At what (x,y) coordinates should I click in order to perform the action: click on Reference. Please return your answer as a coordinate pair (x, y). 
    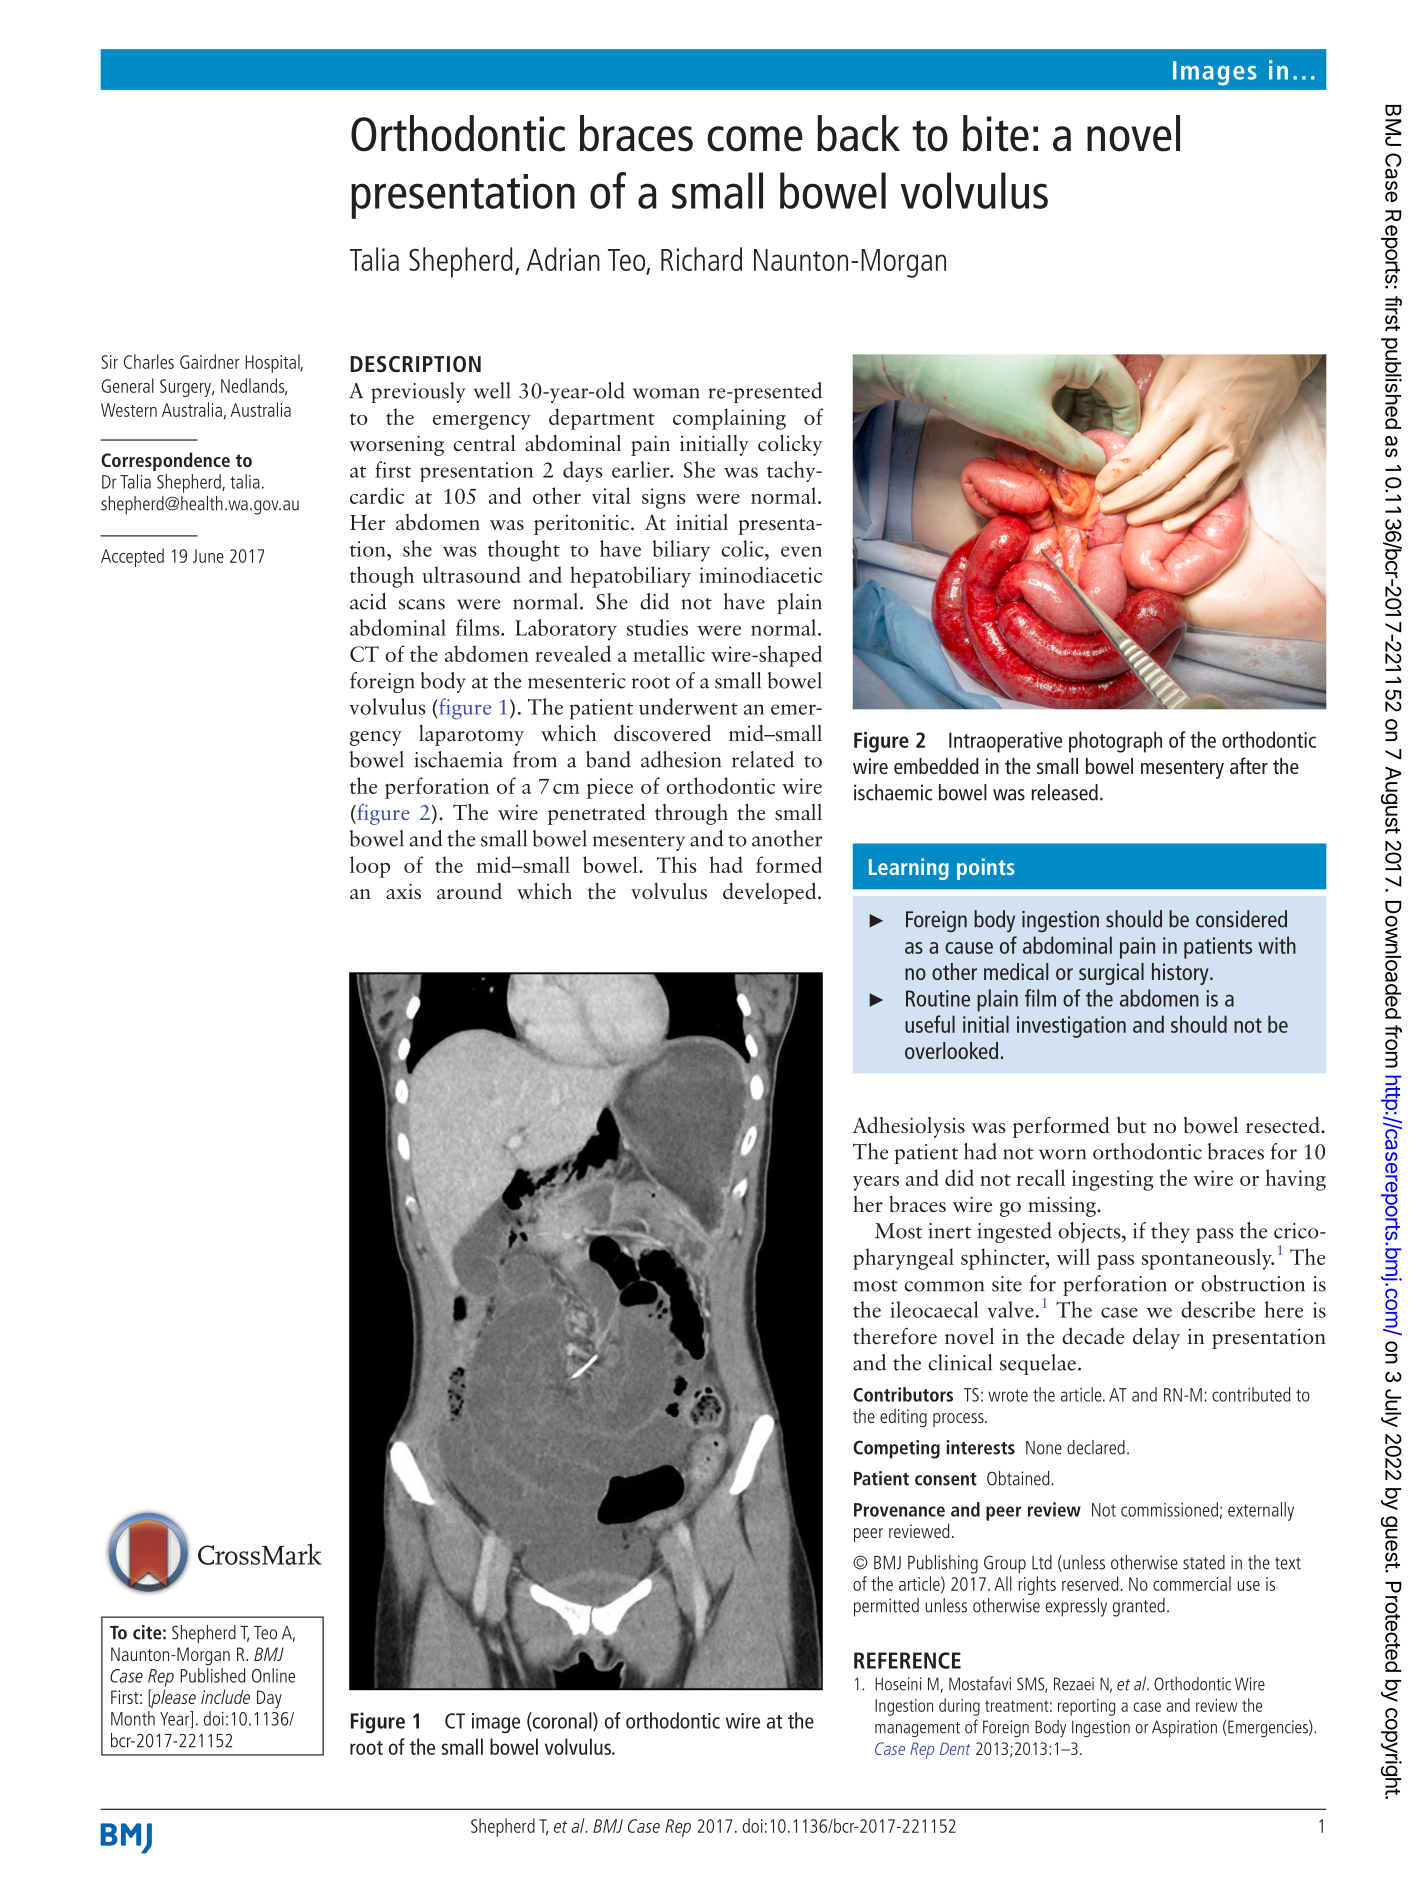
    Looking at the image, I should click on (907, 1660).
